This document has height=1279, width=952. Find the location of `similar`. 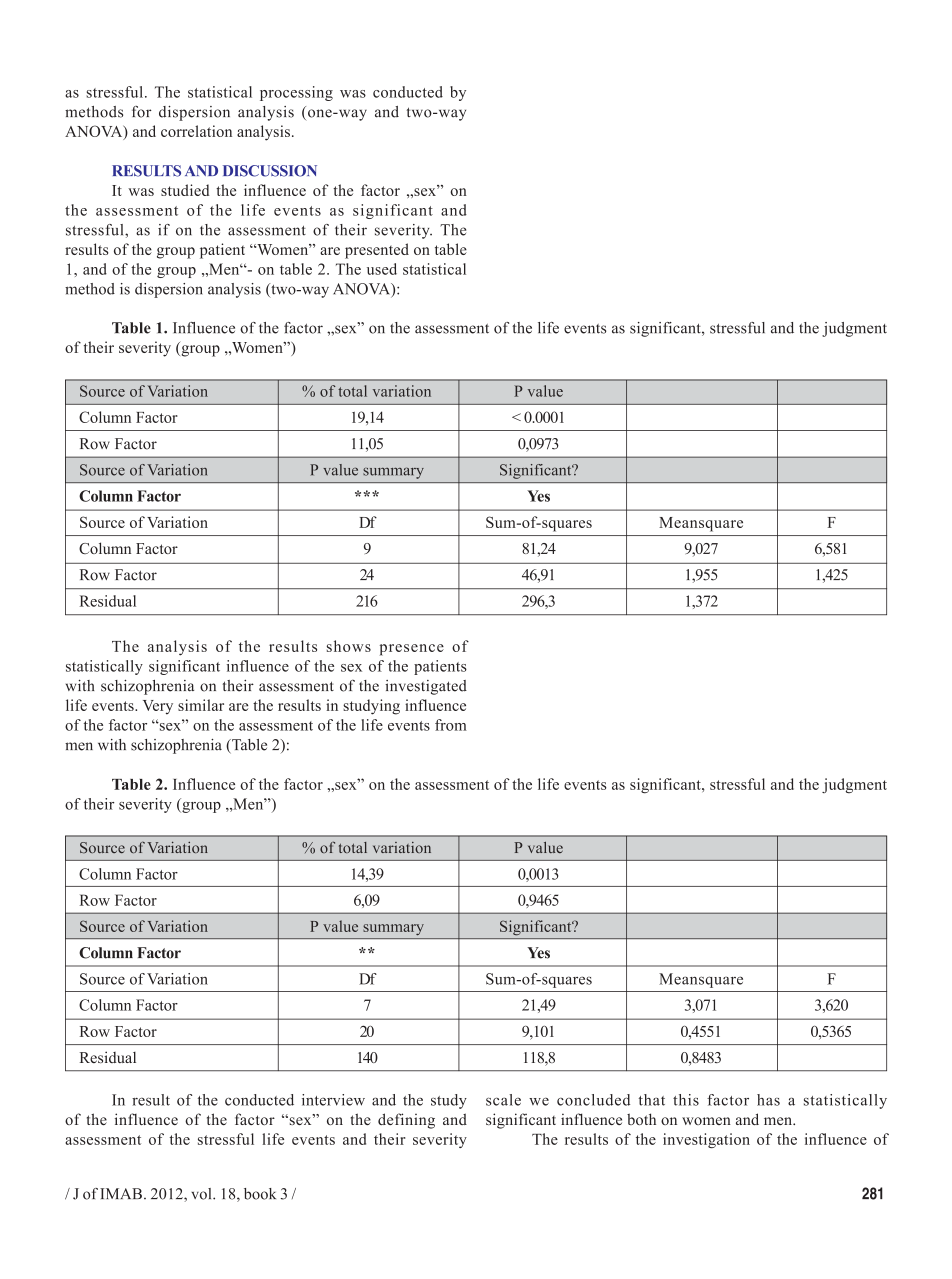

similar is located at coordinates (201, 705).
